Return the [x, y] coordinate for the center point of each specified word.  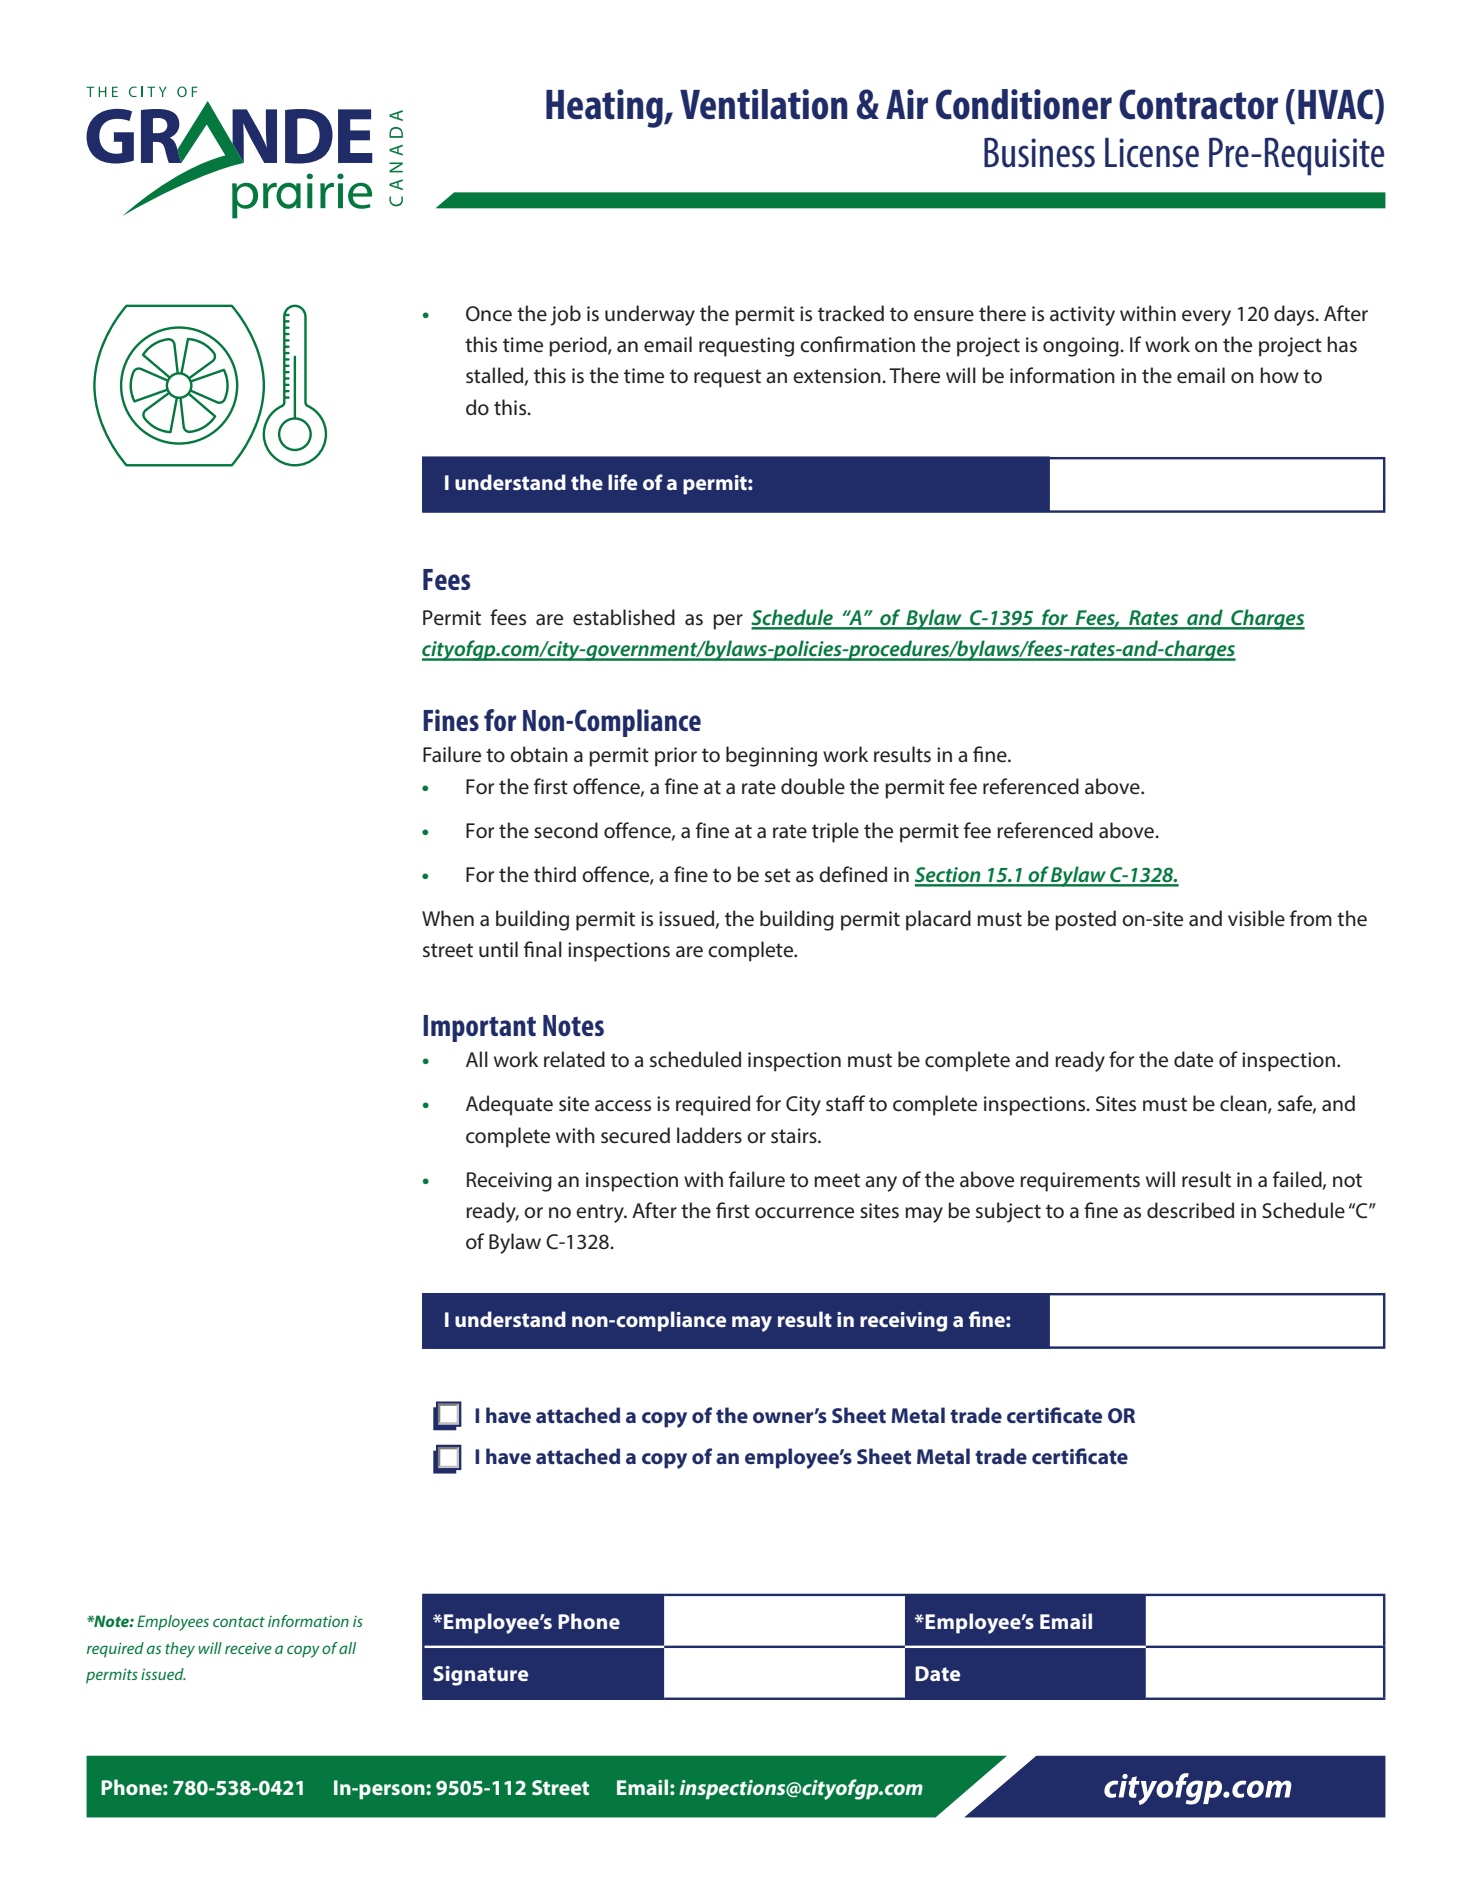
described [1190, 1210]
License [1152, 153]
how [1280, 375]
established [624, 617]
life [622, 482]
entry [601, 1213]
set [778, 875]
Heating [605, 108]
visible [1256, 918]
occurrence [804, 1213]
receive [248, 1648]
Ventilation [764, 104]
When [448, 918]
